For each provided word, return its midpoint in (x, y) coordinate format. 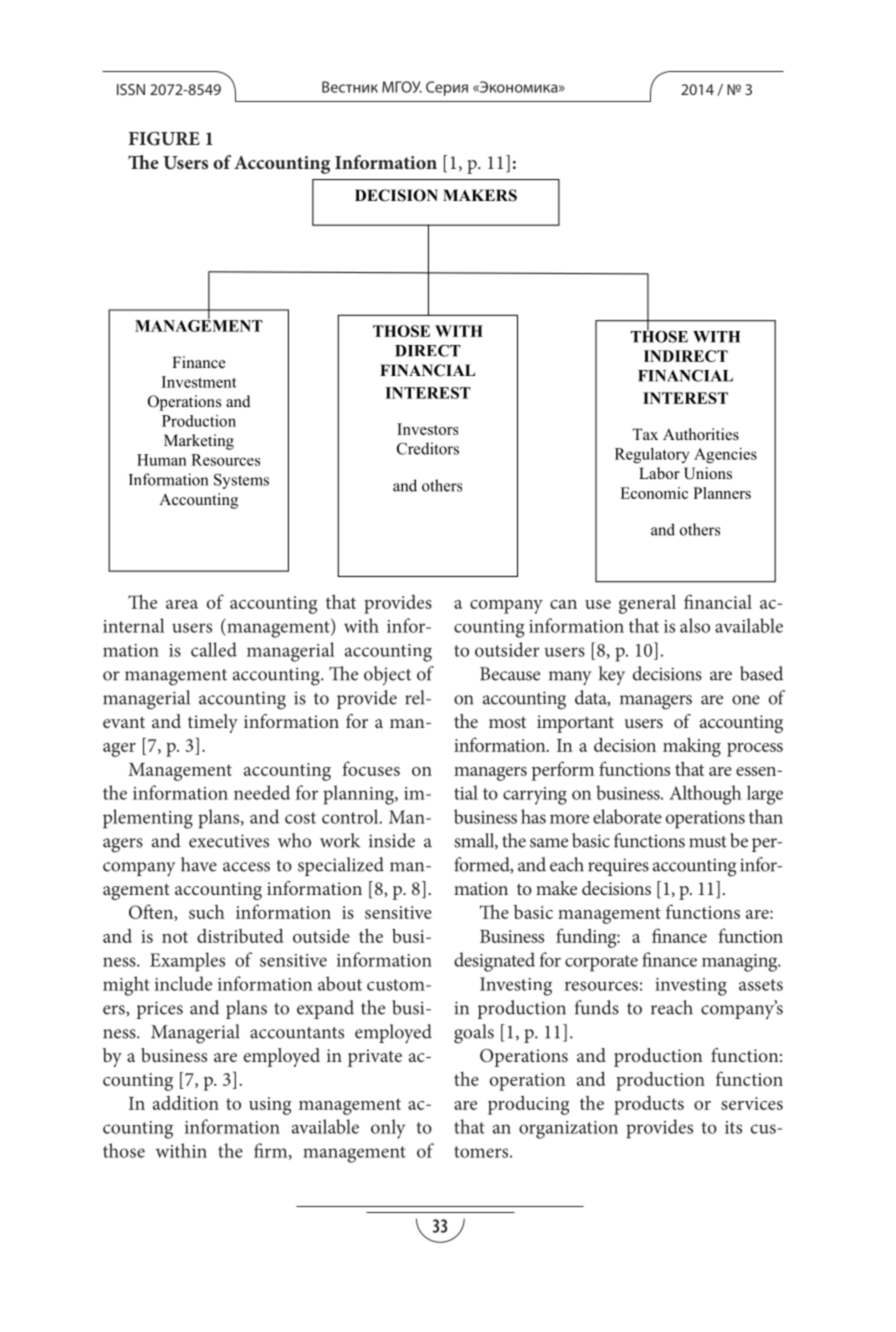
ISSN (131, 89)
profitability (435, 812)
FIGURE (164, 139)
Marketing (199, 442)
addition (186, 1102)
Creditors (428, 448)
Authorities (701, 434)
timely (213, 723)
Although (705, 795)
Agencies (725, 455)
